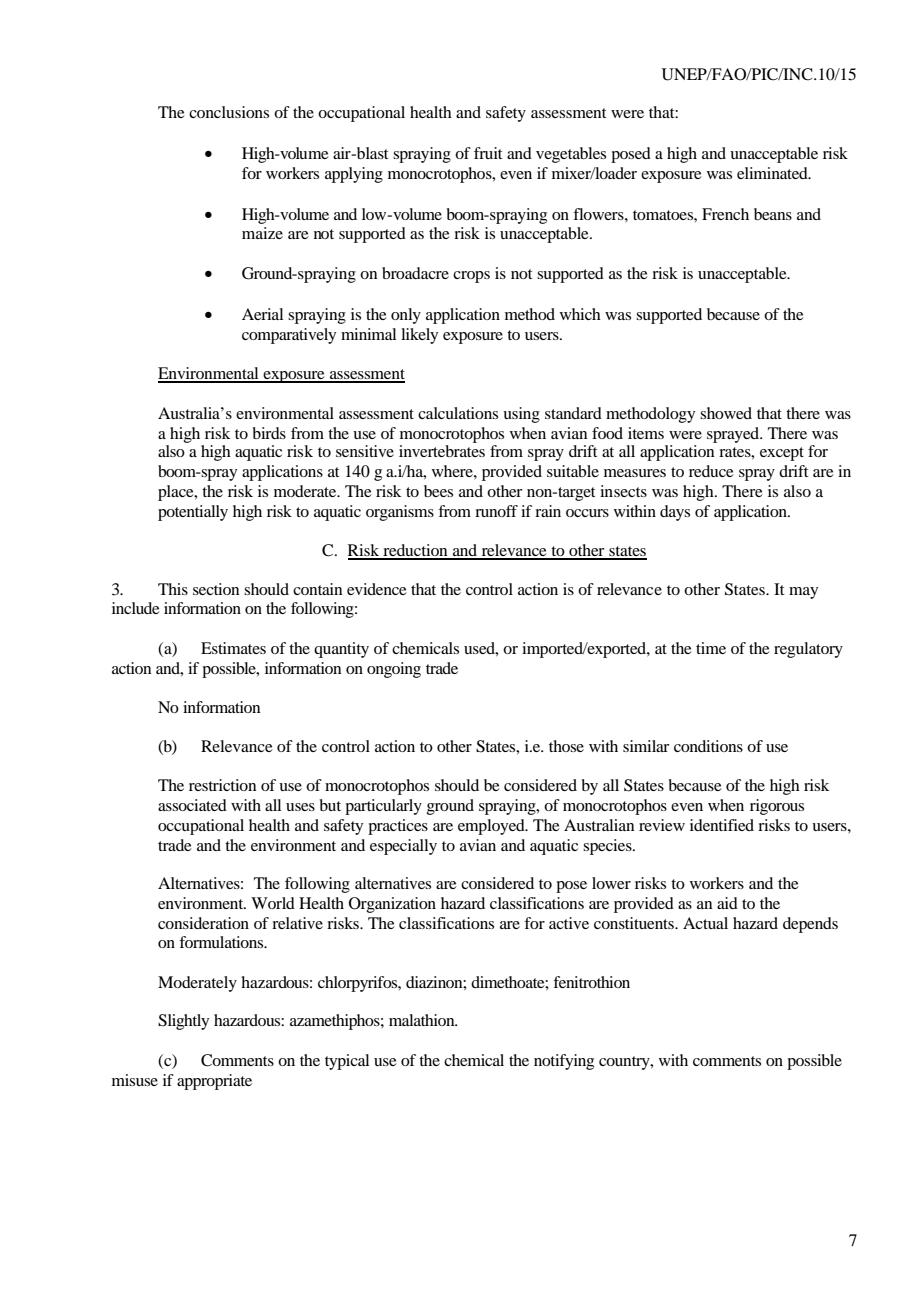 Image resolution: width=924 pixels, height=1307 pixels. Describe the element at coordinates (564, 1062) in the page. I see `notifying` at that location.
